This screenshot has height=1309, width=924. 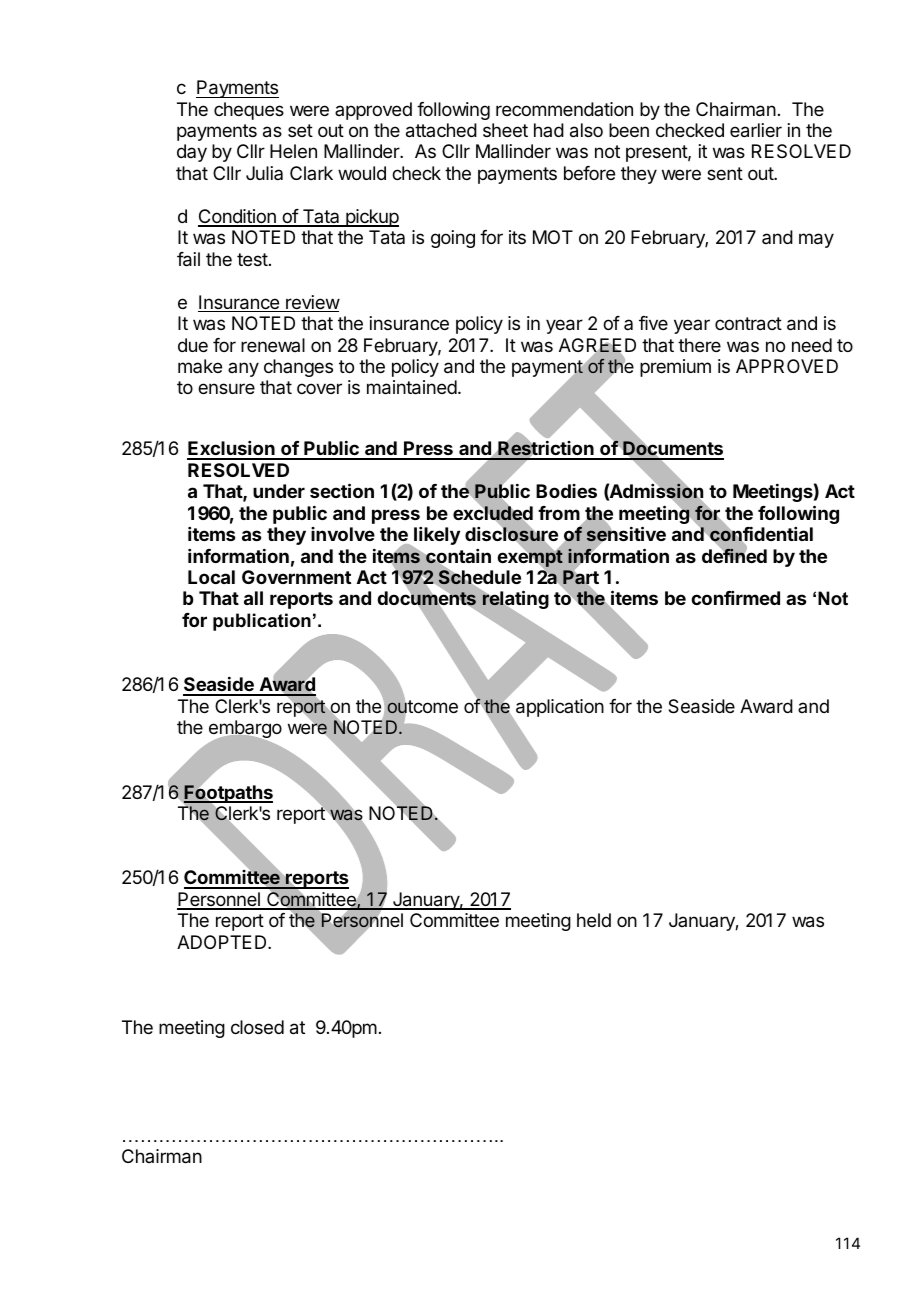 What do you see at coordinates (257, 1027) in the screenshot?
I see `closed` at bounding box center [257, 1027].
